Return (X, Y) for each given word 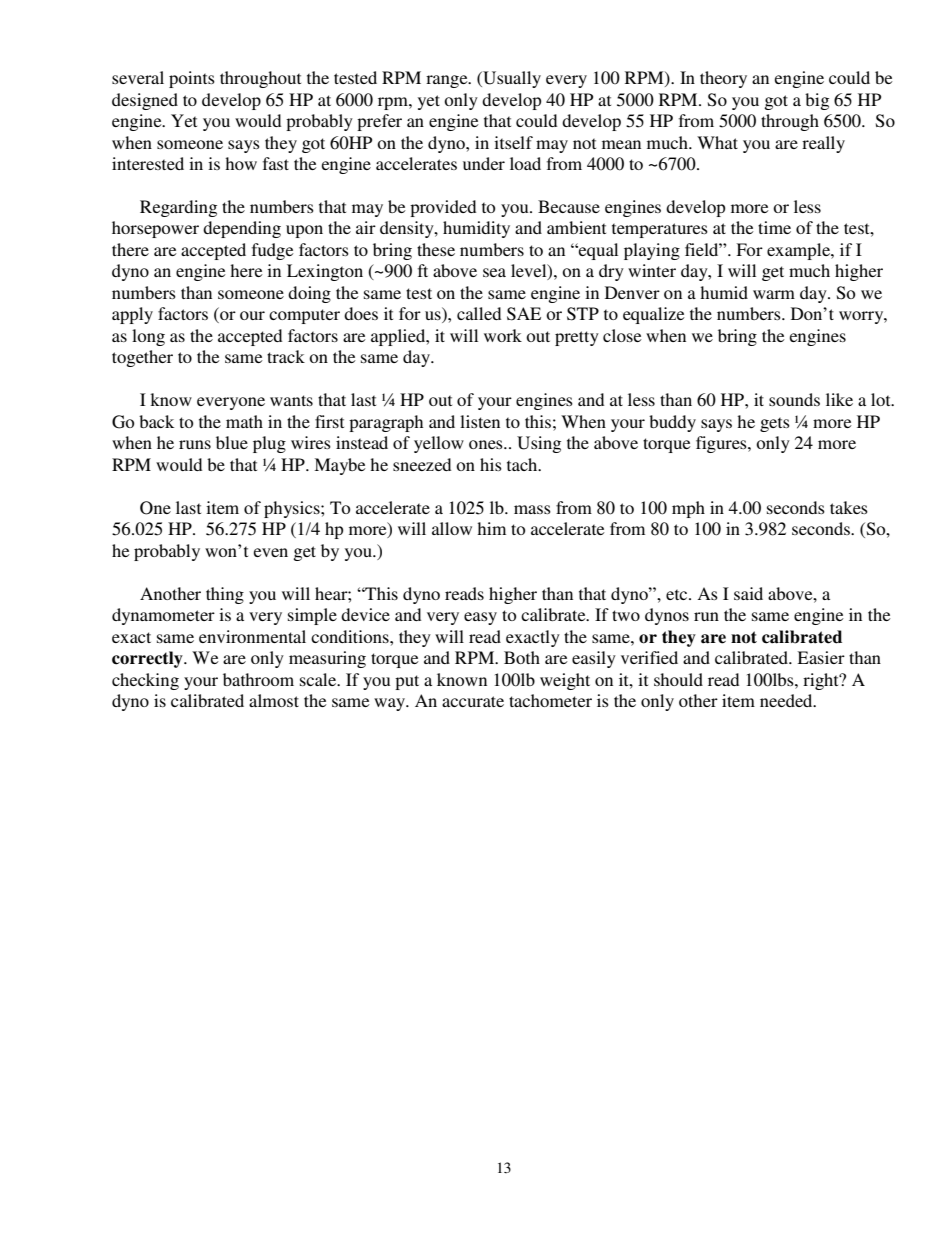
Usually (511, 79)
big (817, 101)
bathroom (258, 679)
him (491, 528)
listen (480, 421)
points (192, 79)
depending (242, 229)
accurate (473, 701)
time (774, 227)
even (271, 552)
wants (291, 400)
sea (494, 272)
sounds (794, 399)
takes (849, 507)
